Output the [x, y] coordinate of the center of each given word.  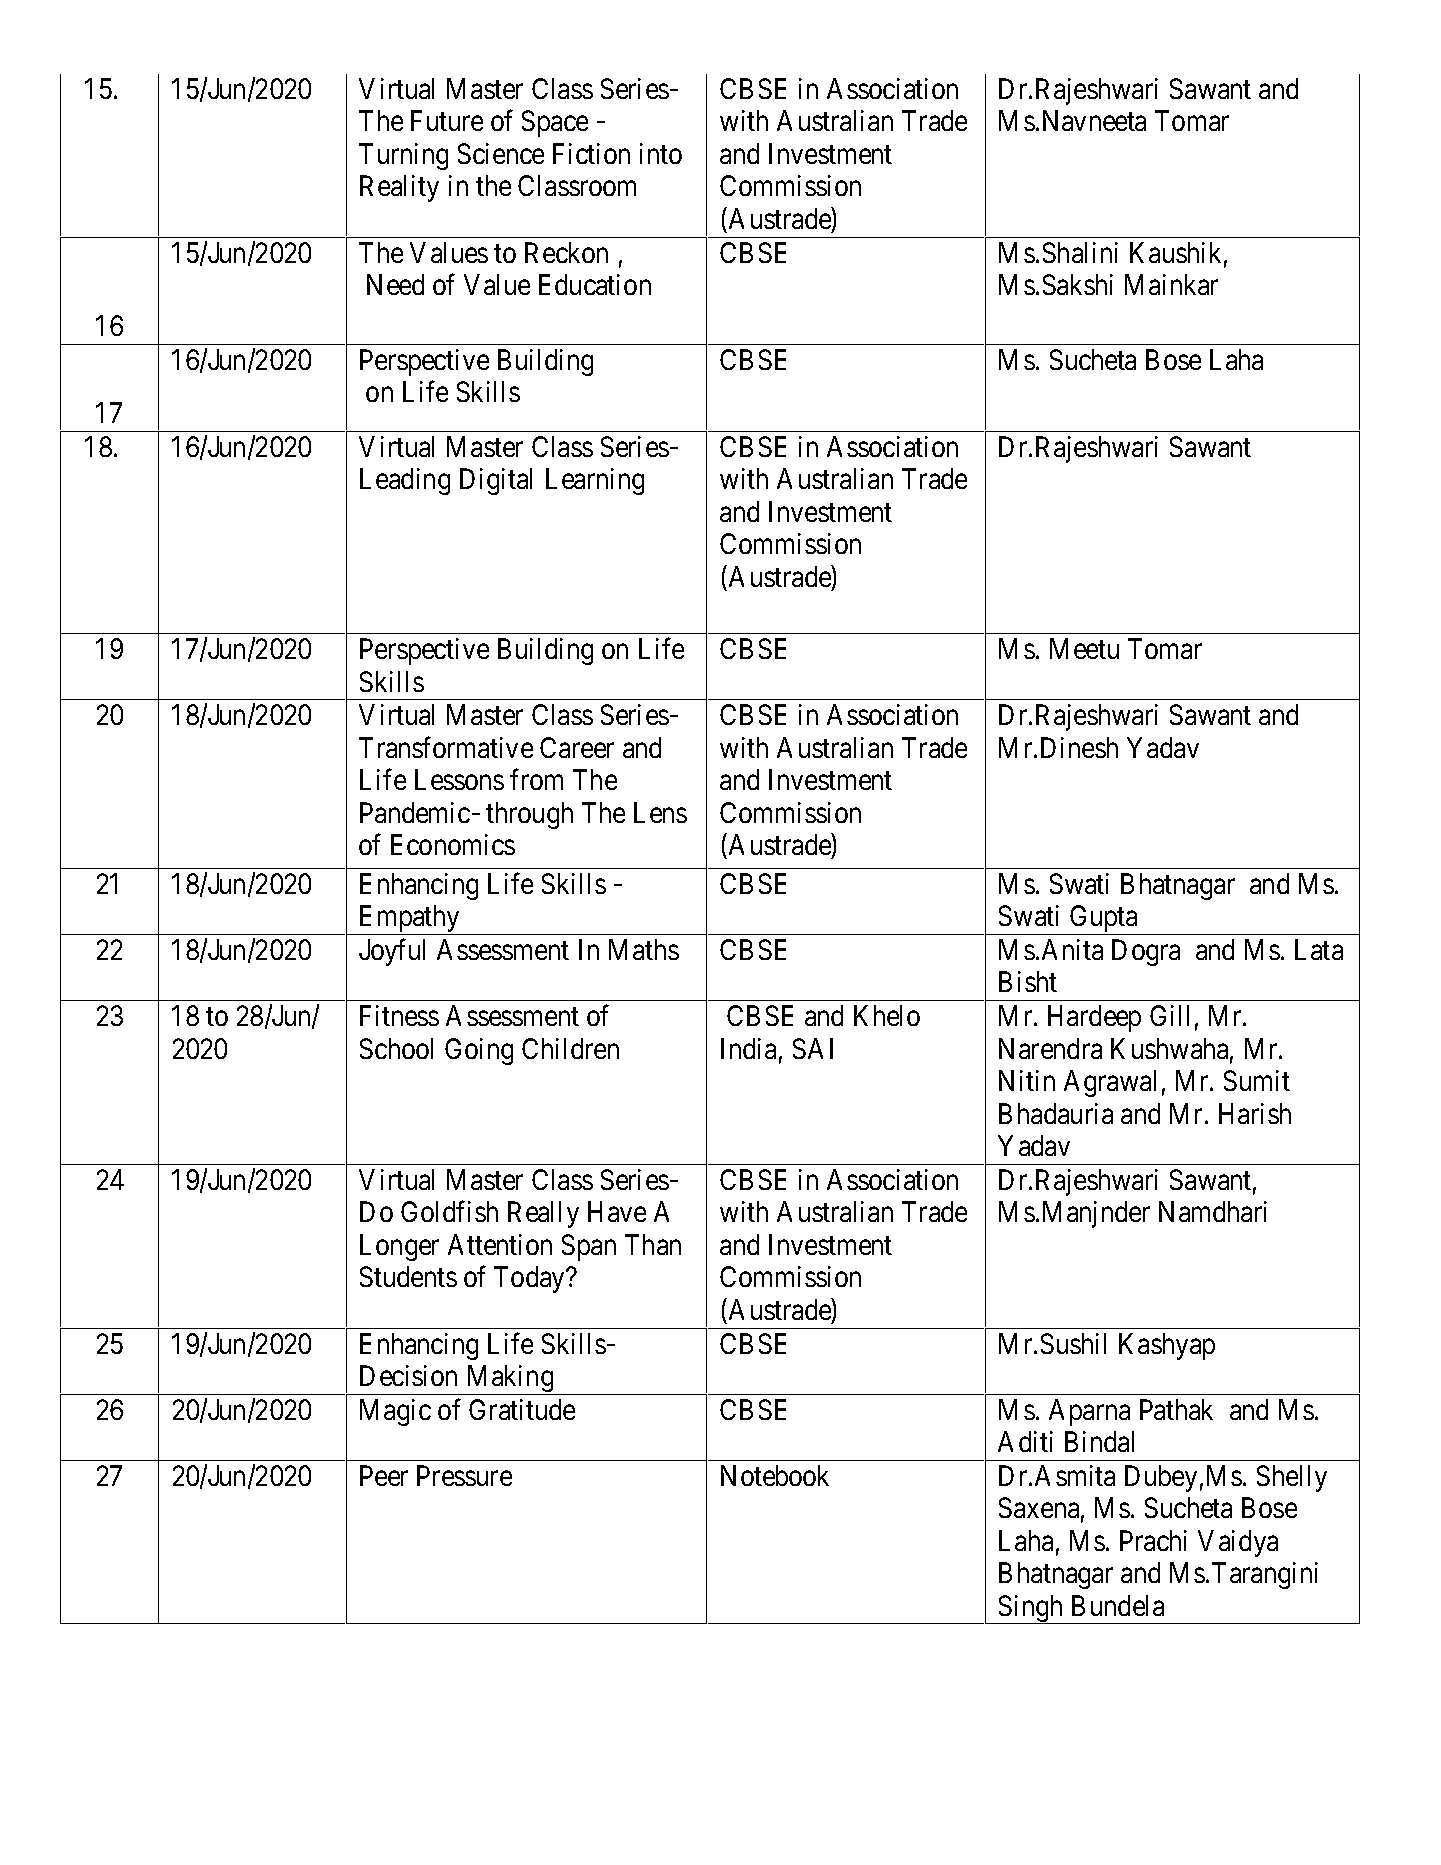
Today [531, 1279]
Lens [660, 812]
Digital [496, 481]
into [661, 153]
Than [653, 1244]
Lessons [459, 779]
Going [479, 1051]
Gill [1169, 1015]
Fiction [591, 153]
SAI [813, 1048]
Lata [1319, 949]
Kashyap [1167, 1346]
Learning [595, 481]
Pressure [464, 1475]
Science [501, 153]
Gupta [1104, 920]
